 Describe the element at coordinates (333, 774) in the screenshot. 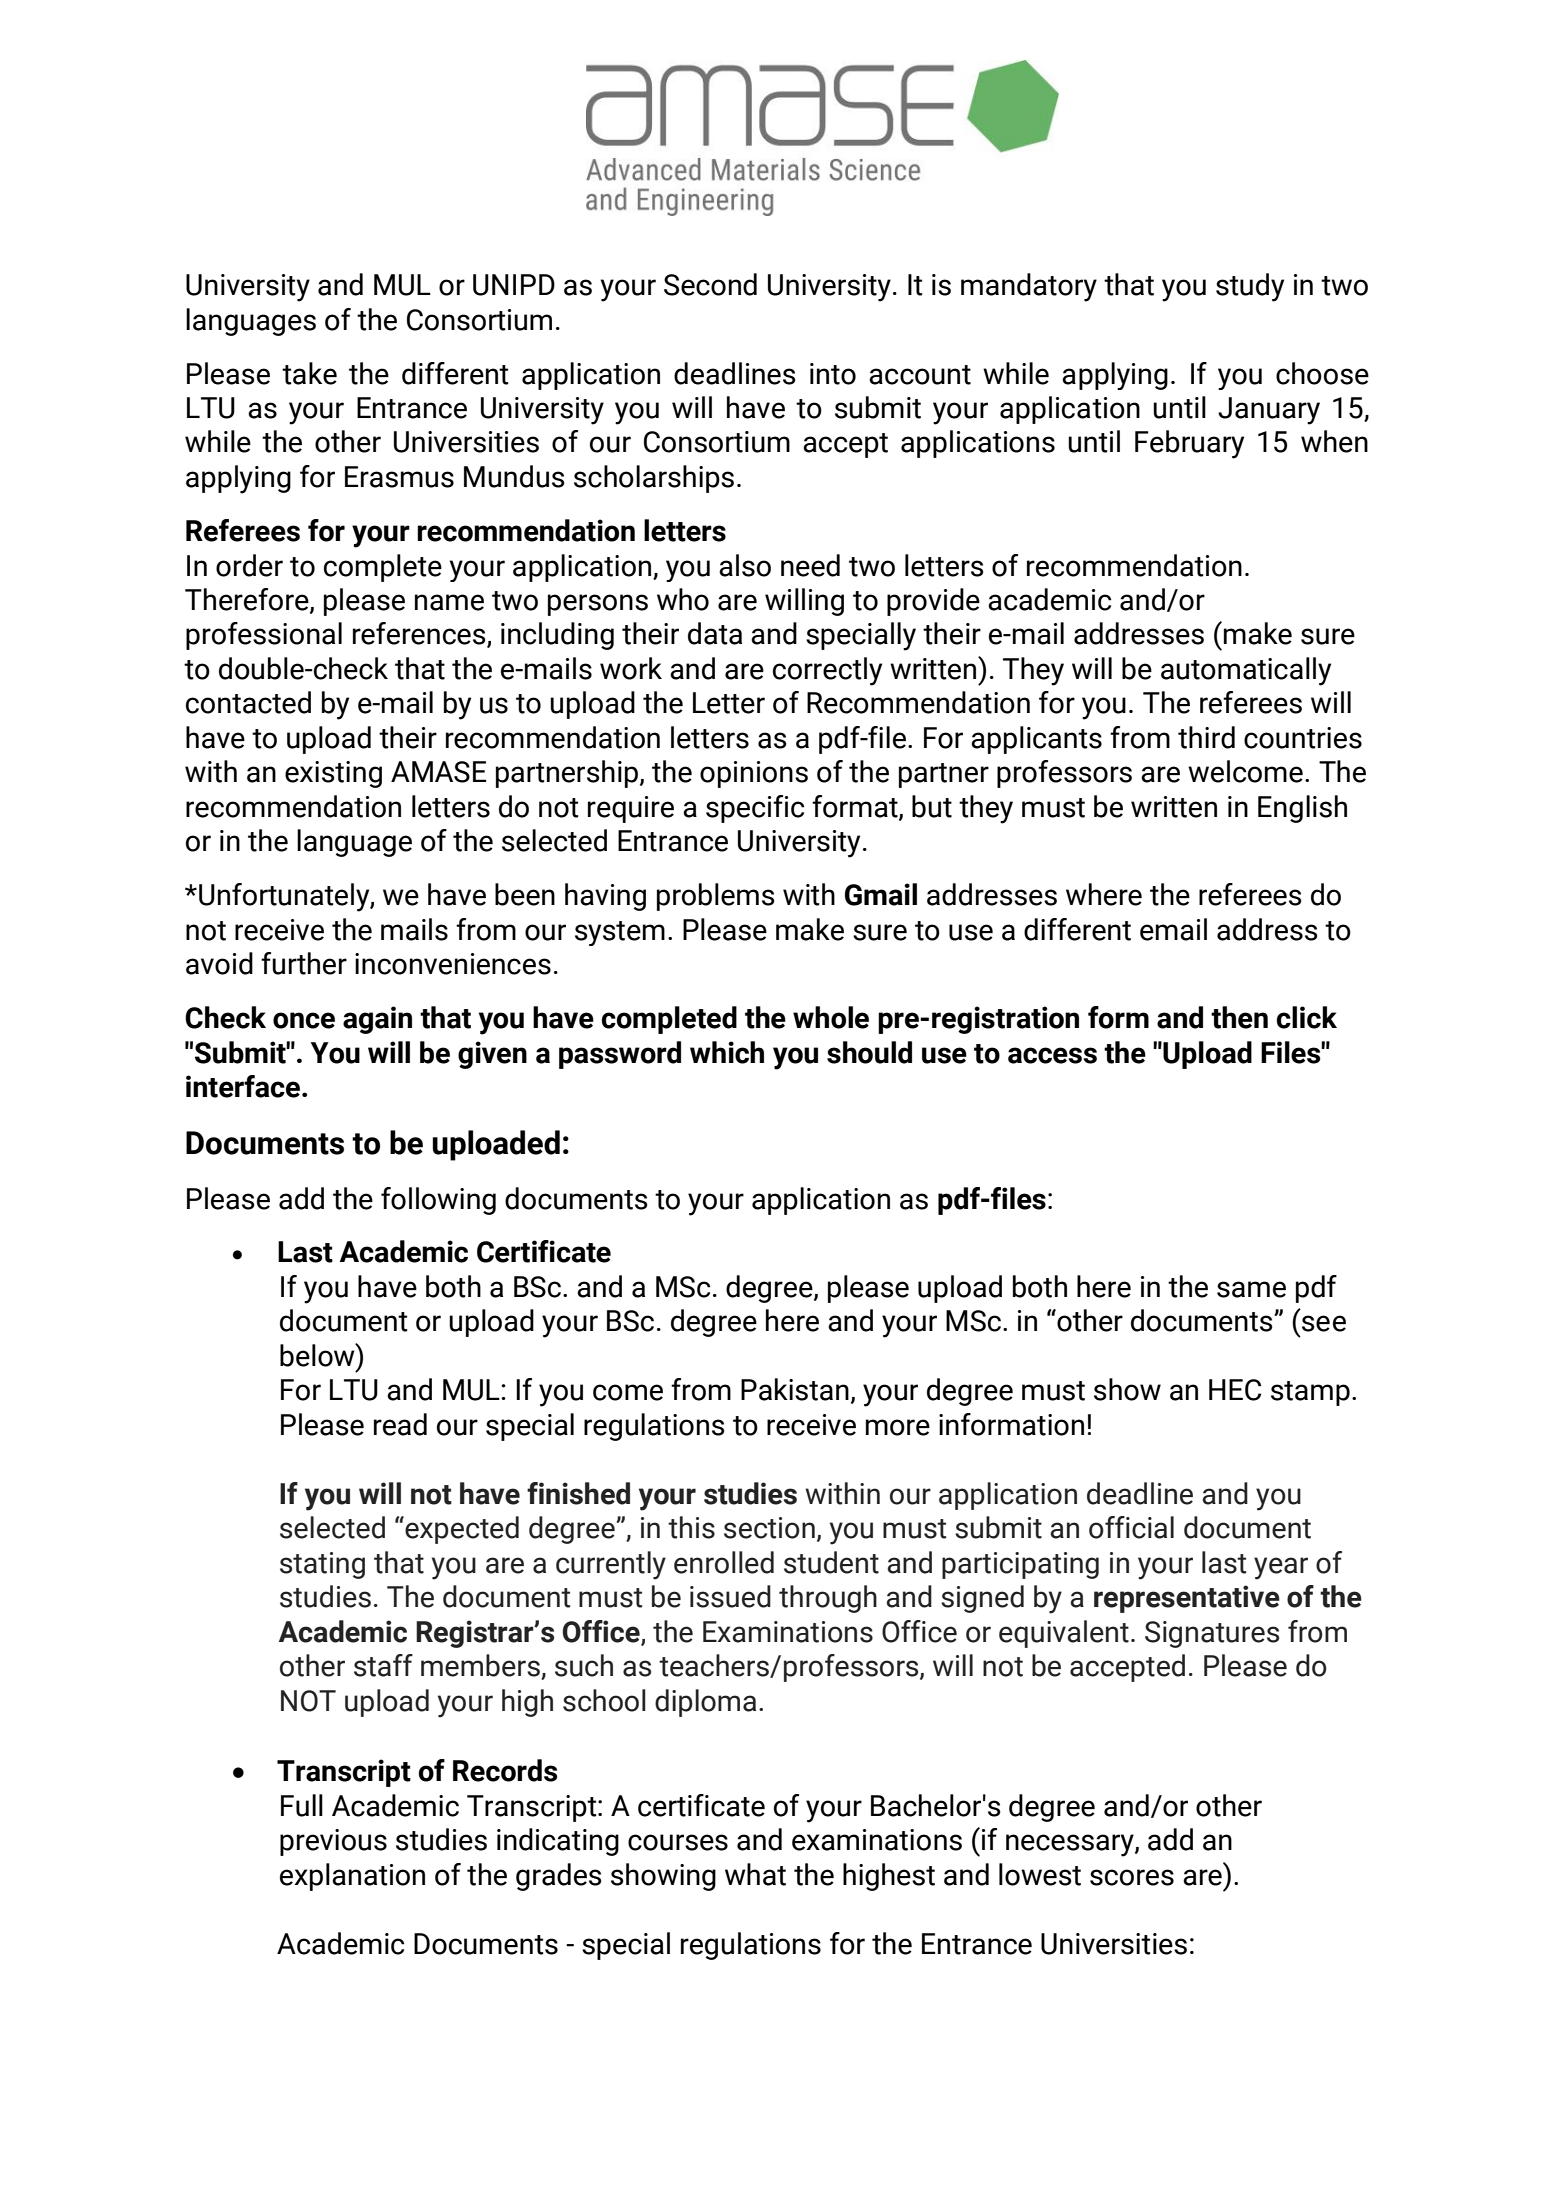

I see `existing` at that location.
